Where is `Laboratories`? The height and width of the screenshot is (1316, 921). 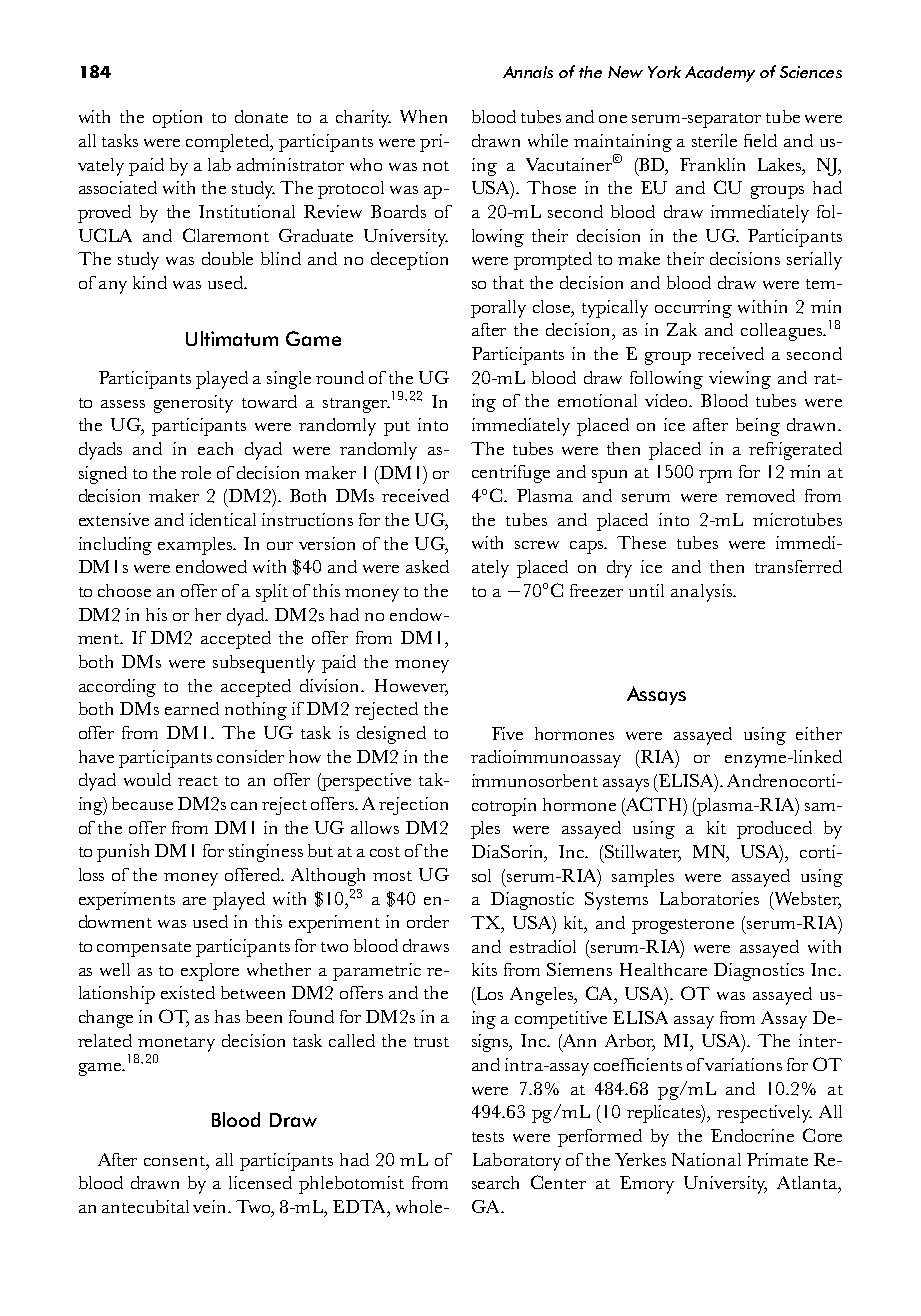 Laboratories is located at coordinates (709, 898).
